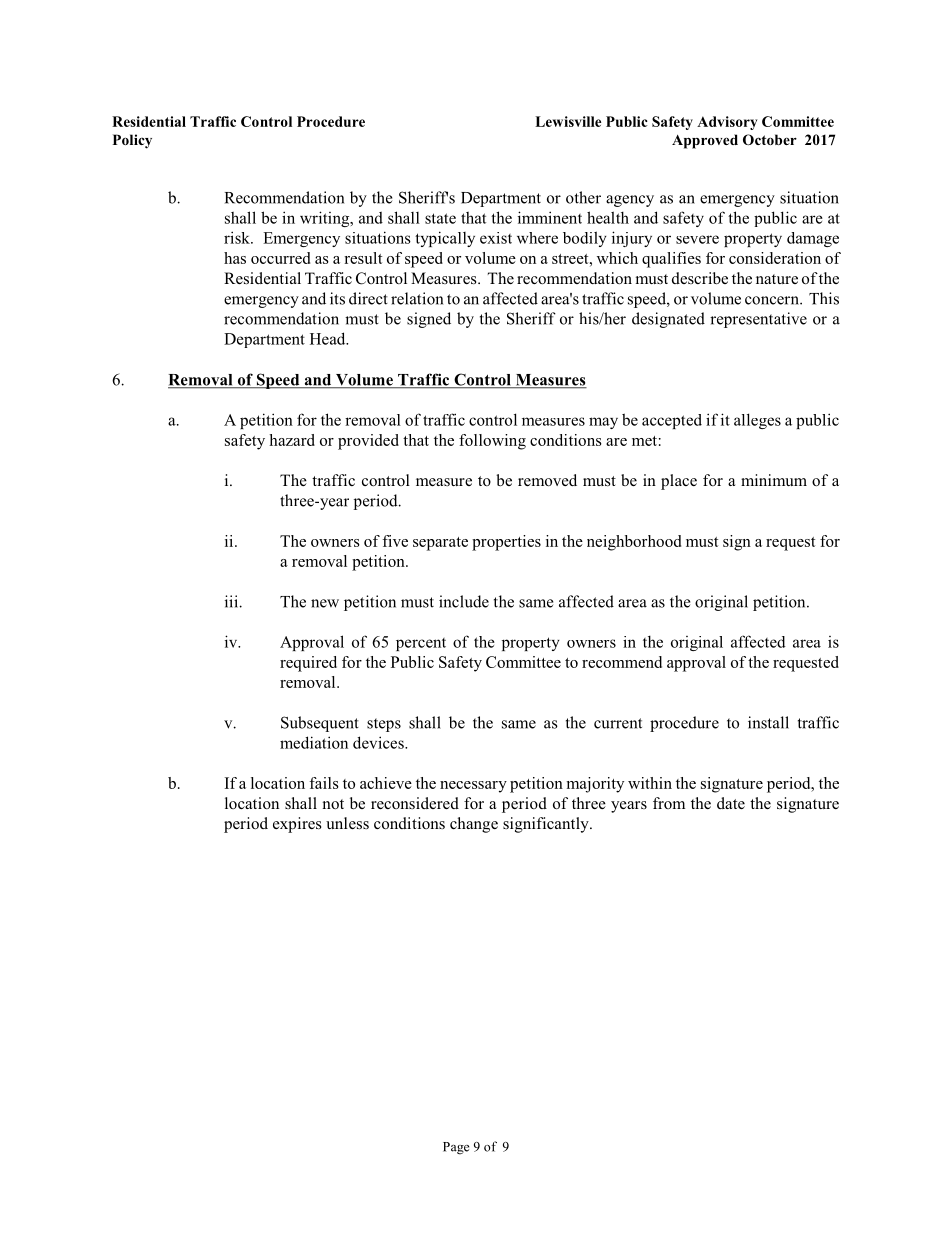 The image size is (952, 1233). I want to click on Policy, so click(132, 141).
